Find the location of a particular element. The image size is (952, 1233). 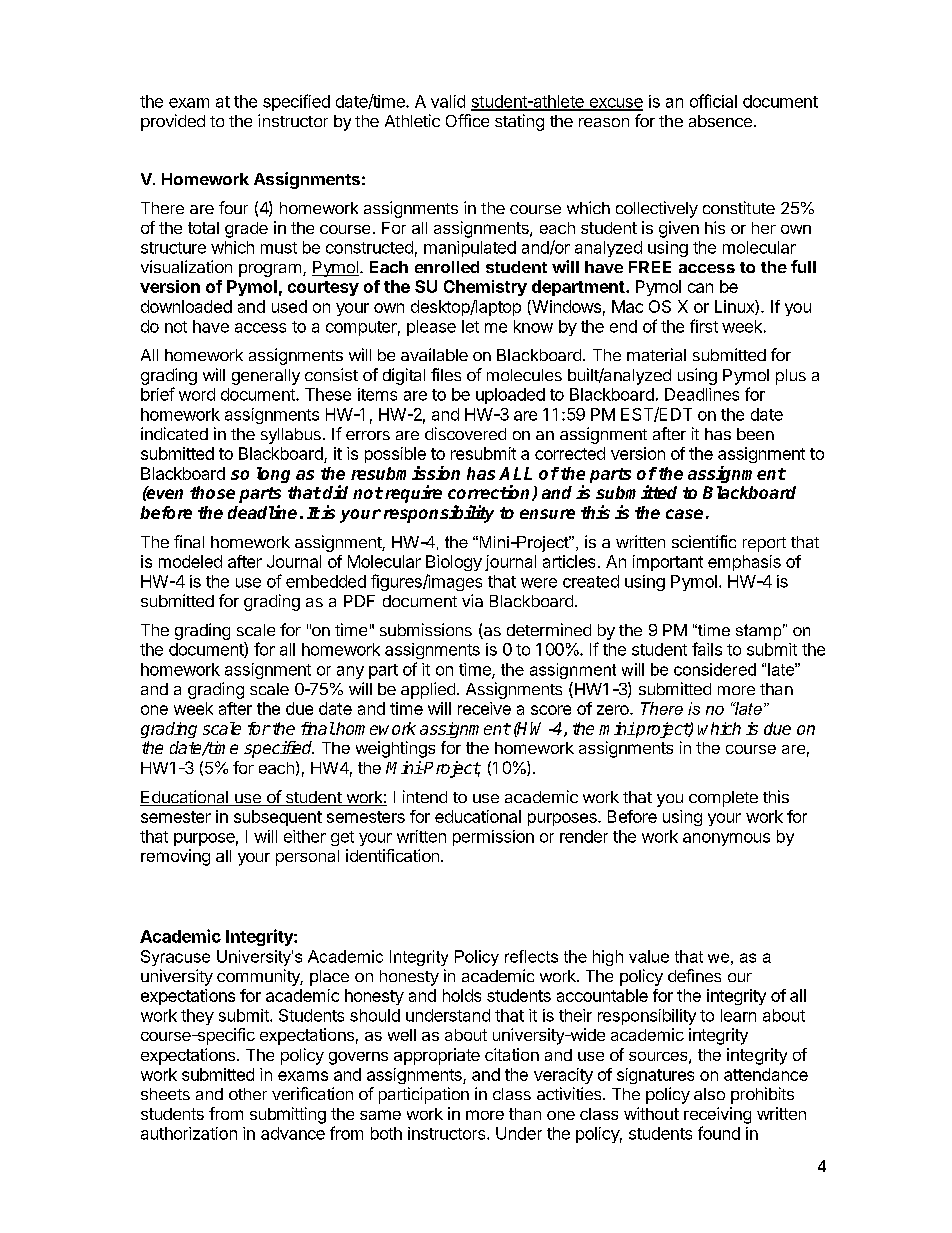

fails is located at coordinates (707, 649).
